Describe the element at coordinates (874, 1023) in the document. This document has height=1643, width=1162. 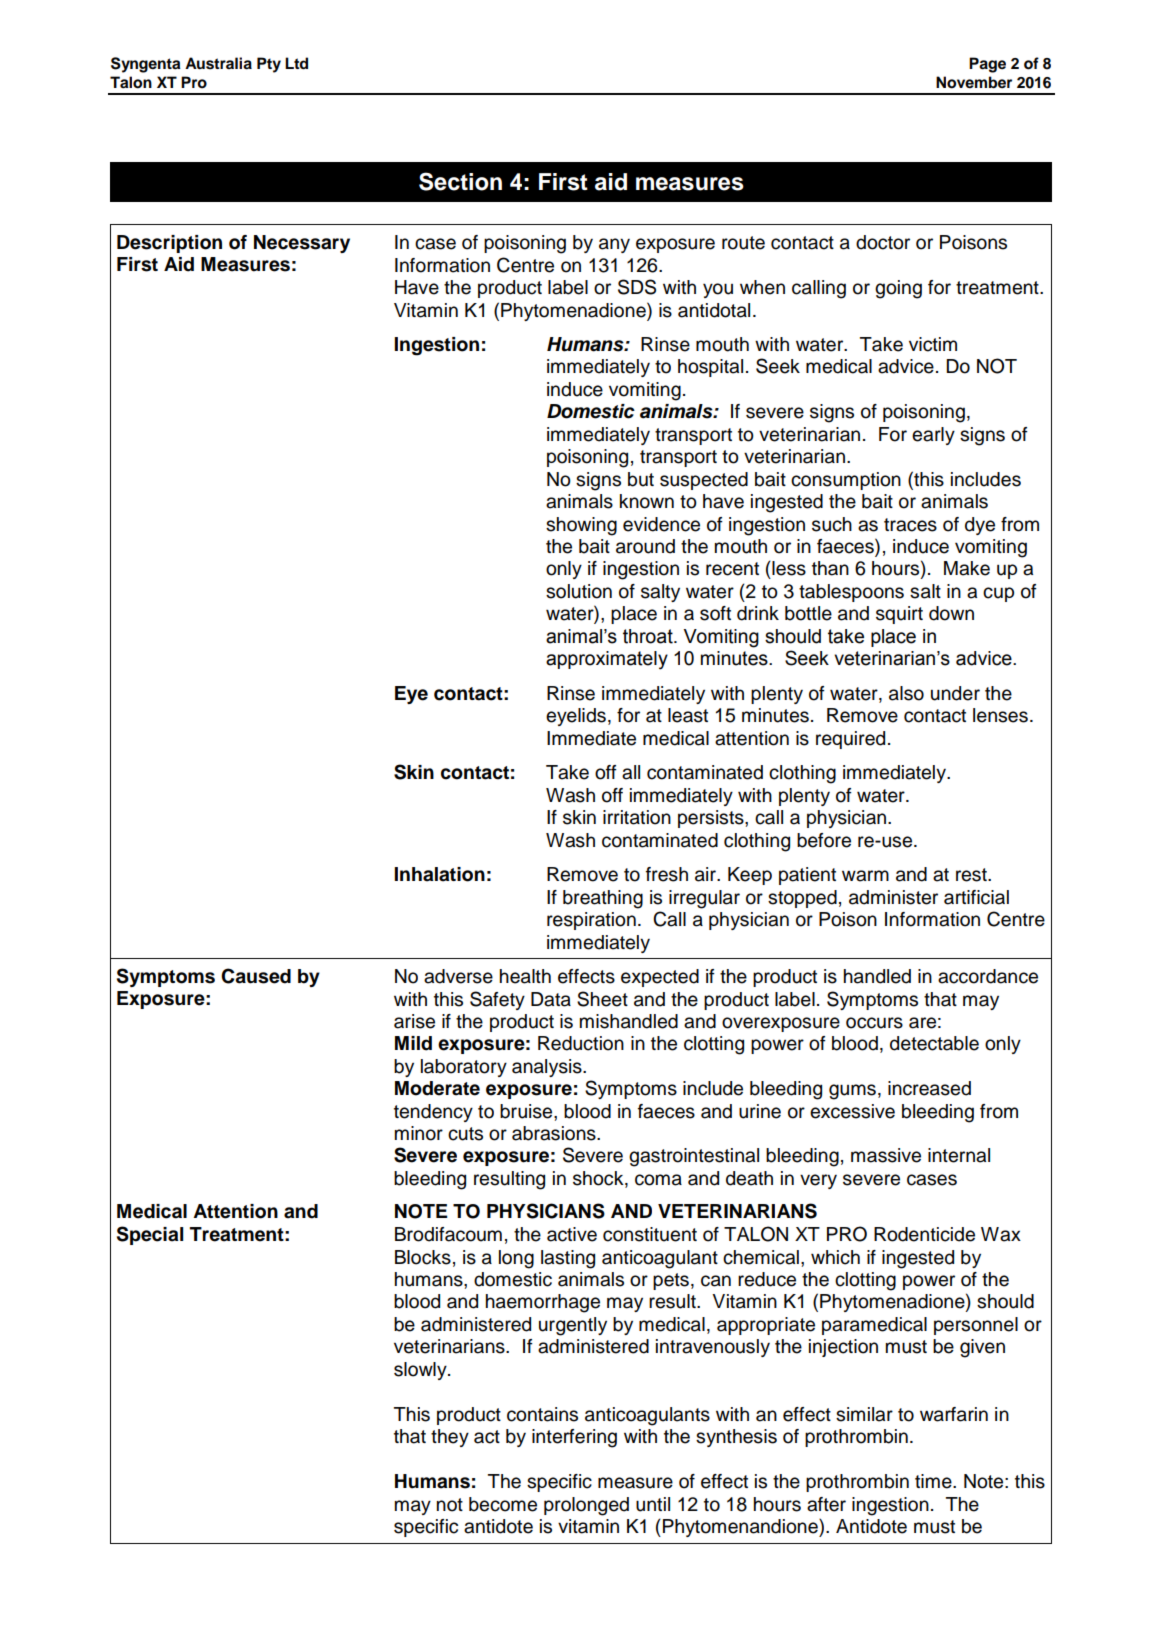
I see `occurs` at that location.
